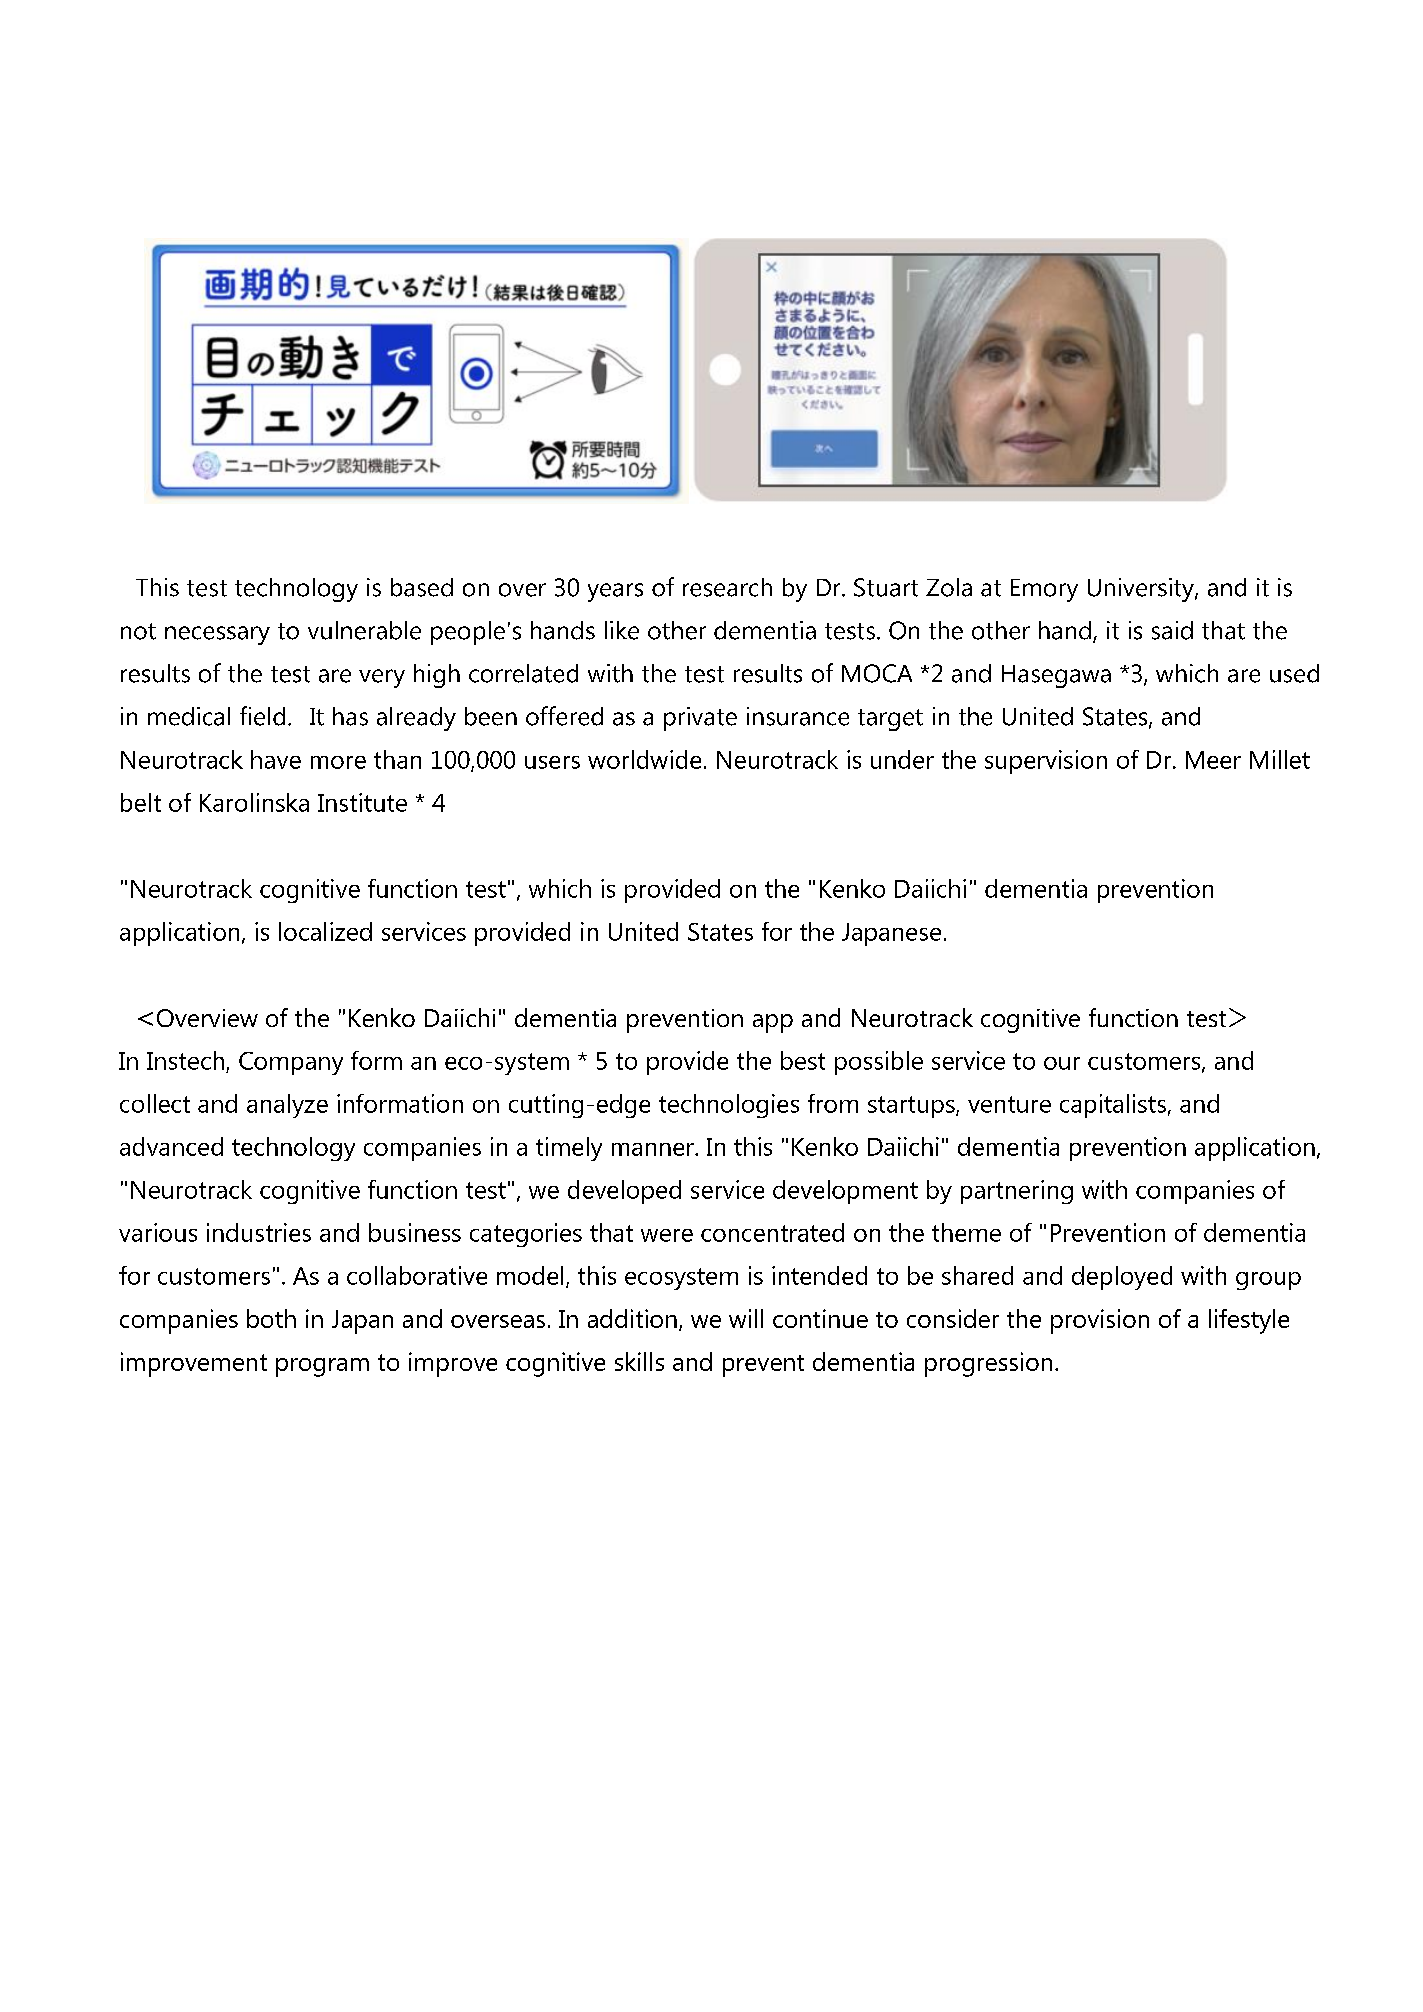 This document has width=1423, height=2012. I want to click on research, so click(727, 587).
